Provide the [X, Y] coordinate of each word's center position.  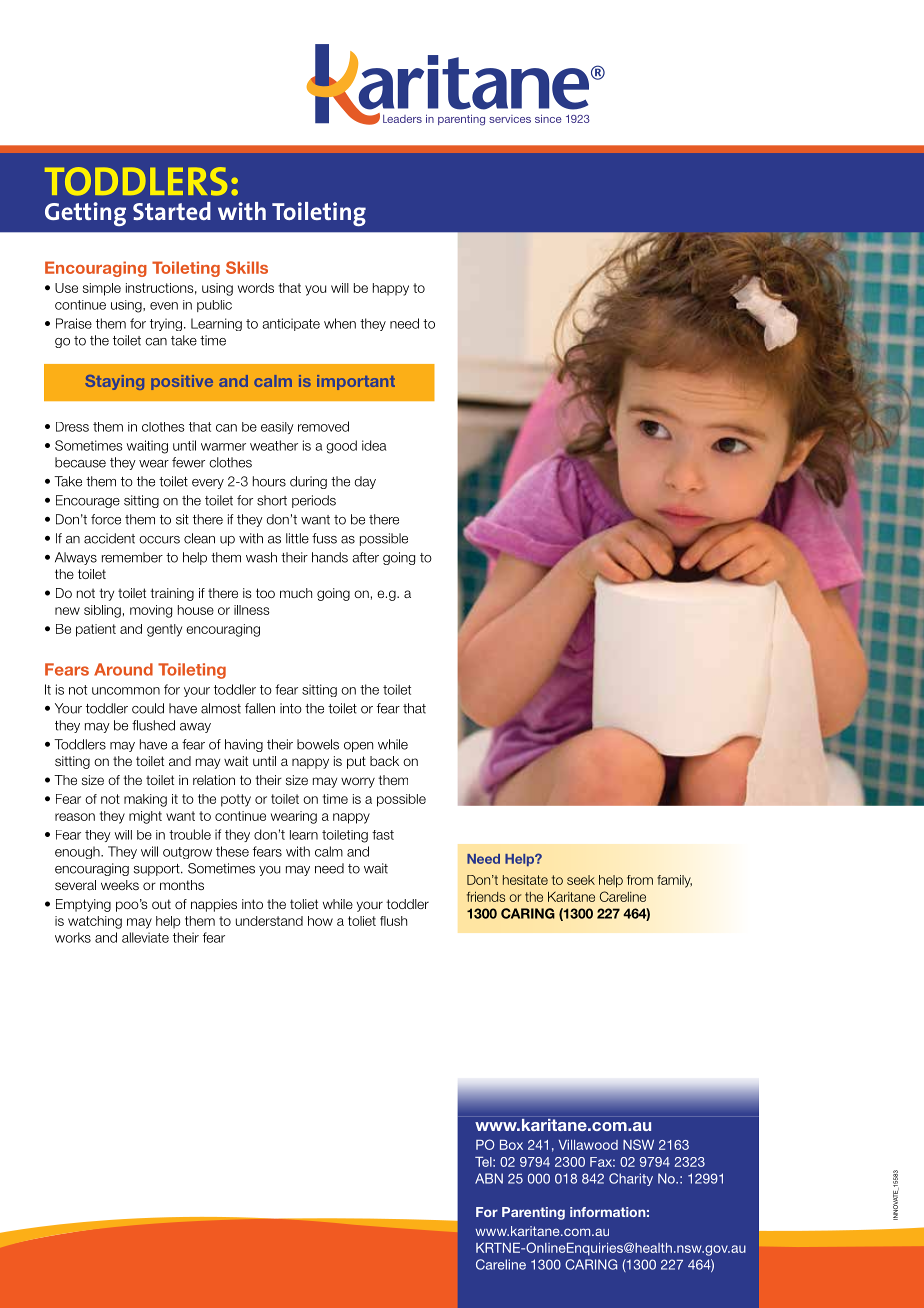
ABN [489, 1178]
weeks [120, 885]
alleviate [145, 937]
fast [383, 835]
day [365, 482]
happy [391, 289]
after [365, 557]
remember [132, 557]
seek [581, 880]
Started [172, 211]
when [340, 323]
